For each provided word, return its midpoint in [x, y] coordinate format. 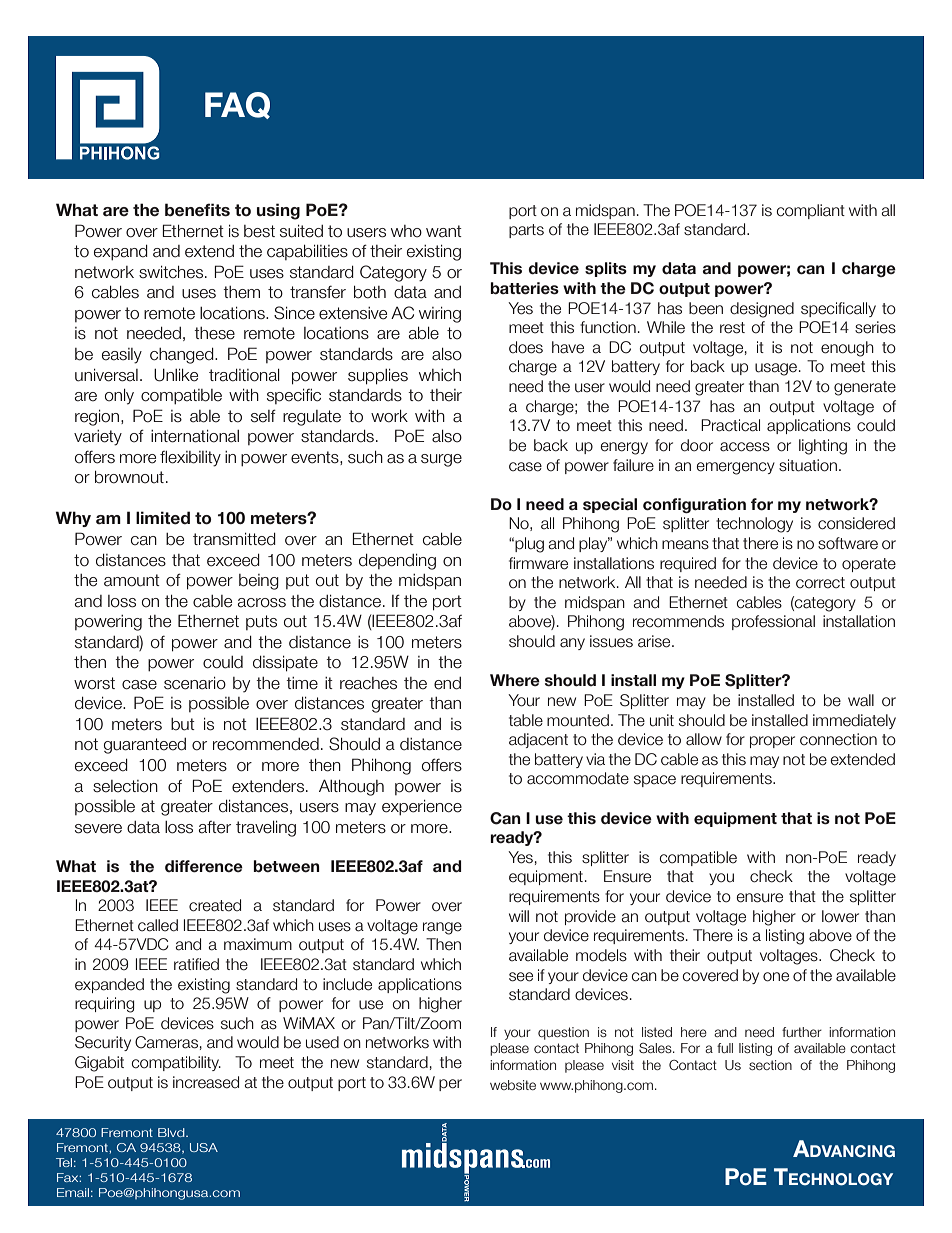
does [526, 347]
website [513, 1085]
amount [132, 580]
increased [206, 1082]
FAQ [237, 105]
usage [777, 369]
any [572, 644]
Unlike [176, 375]
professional [773, 622]
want [444, 231]
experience [422, 808]
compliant [811, 211]
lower [840, 916]
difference [204, 866]
